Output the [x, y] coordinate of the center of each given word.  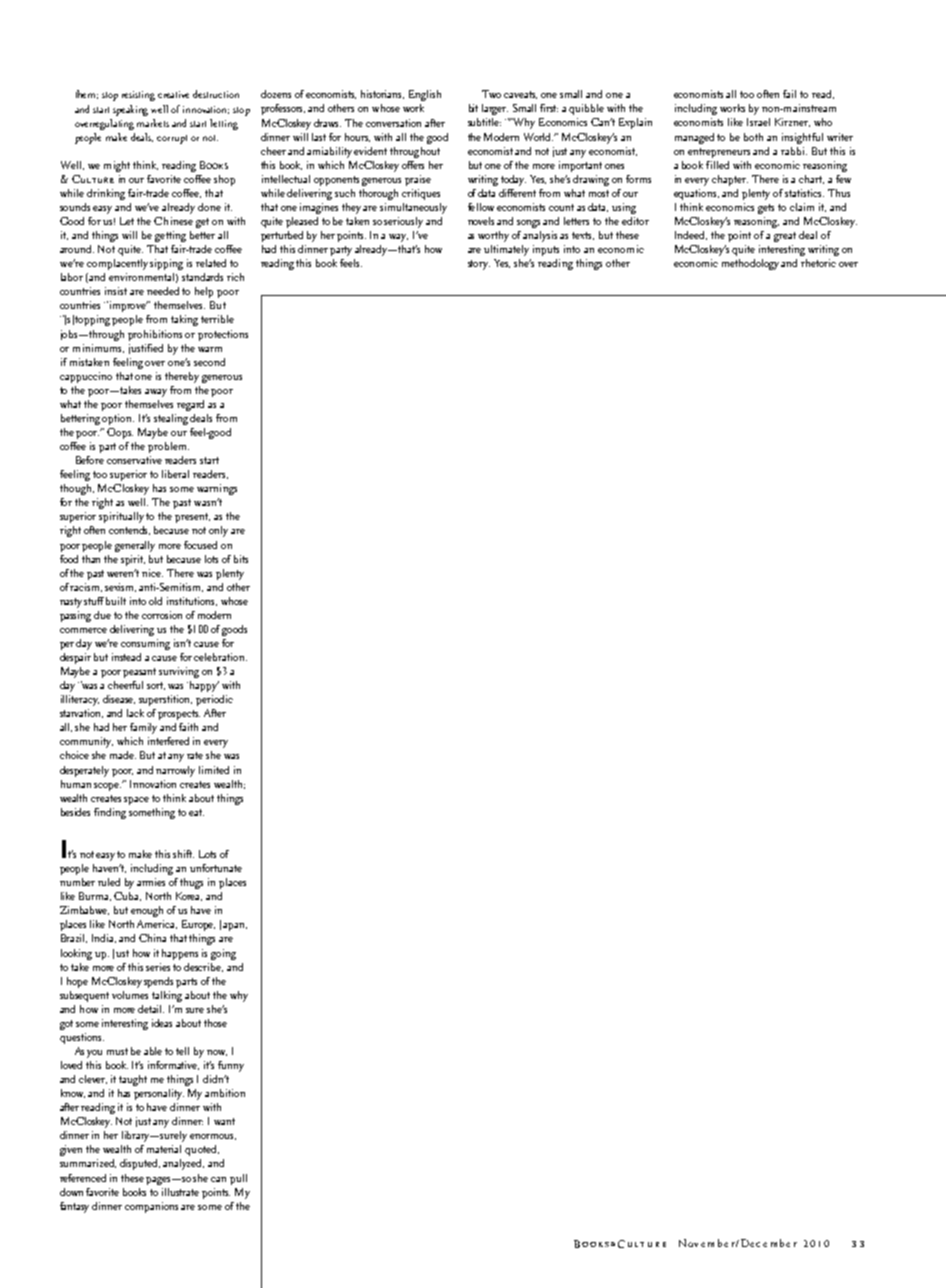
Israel [758, 122]
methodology [750, 264]
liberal [175, 474]
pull [238, 1179]
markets [153, 123]
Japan [233, 925]
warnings [217, 489]
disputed [140, 1164]
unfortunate [216, 868]
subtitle [484, 122]
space [136, 801]
